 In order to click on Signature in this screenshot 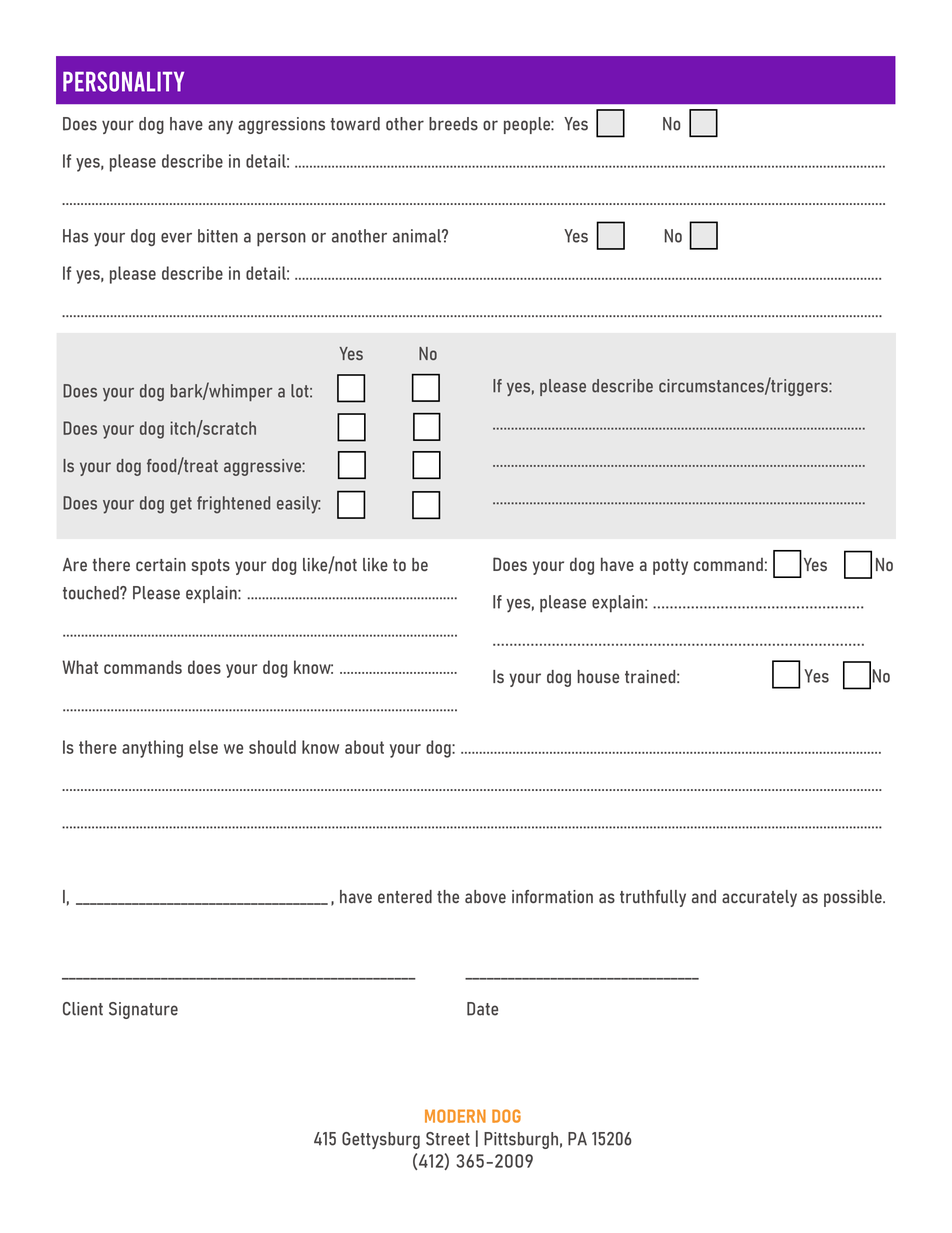, I will do `click(143, 1010)`.
